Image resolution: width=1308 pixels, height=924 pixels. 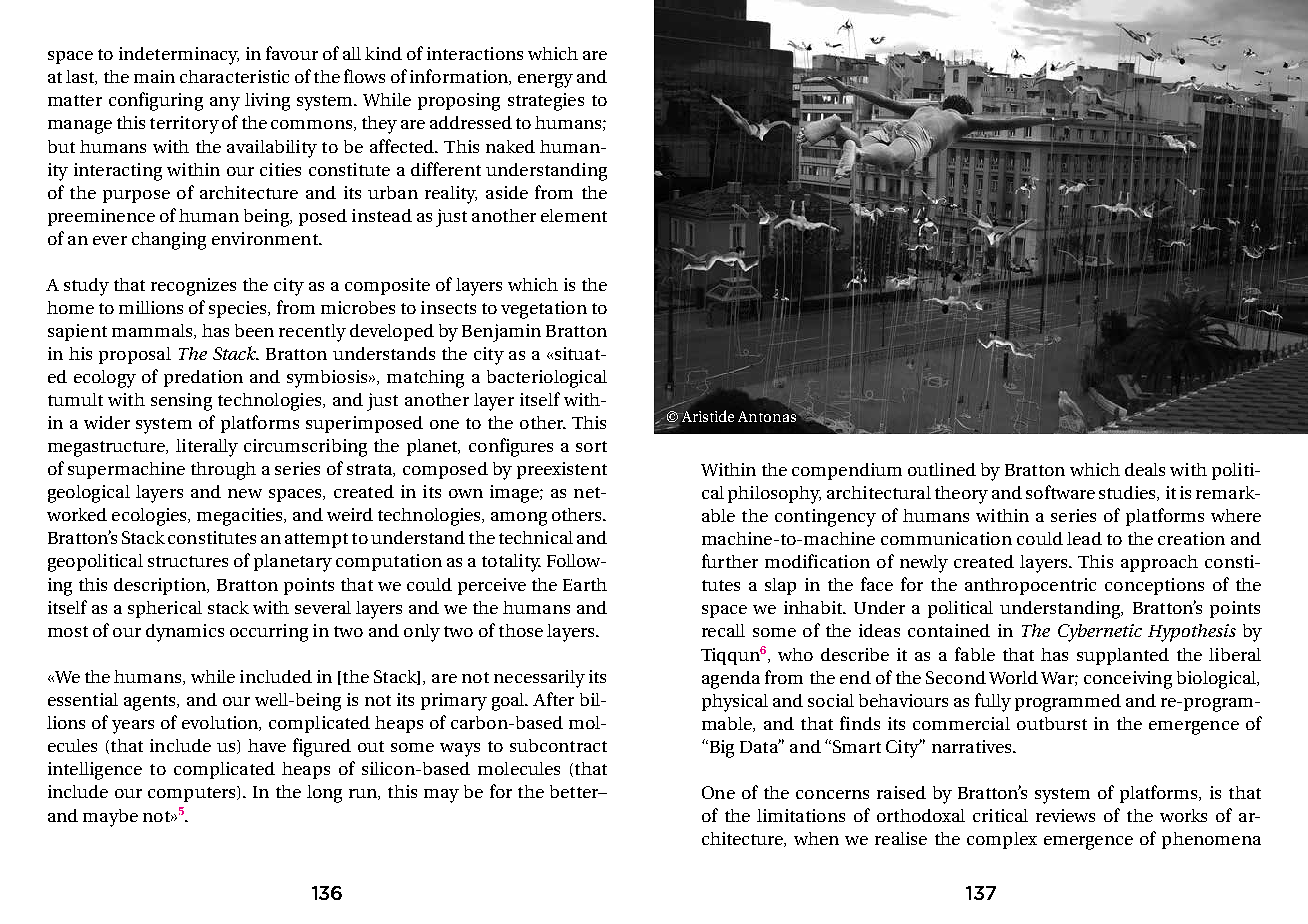 What do you see at coordinates (1145, 469) in the screenshot?
I see `deals` at bounding box center [1145, 469].
